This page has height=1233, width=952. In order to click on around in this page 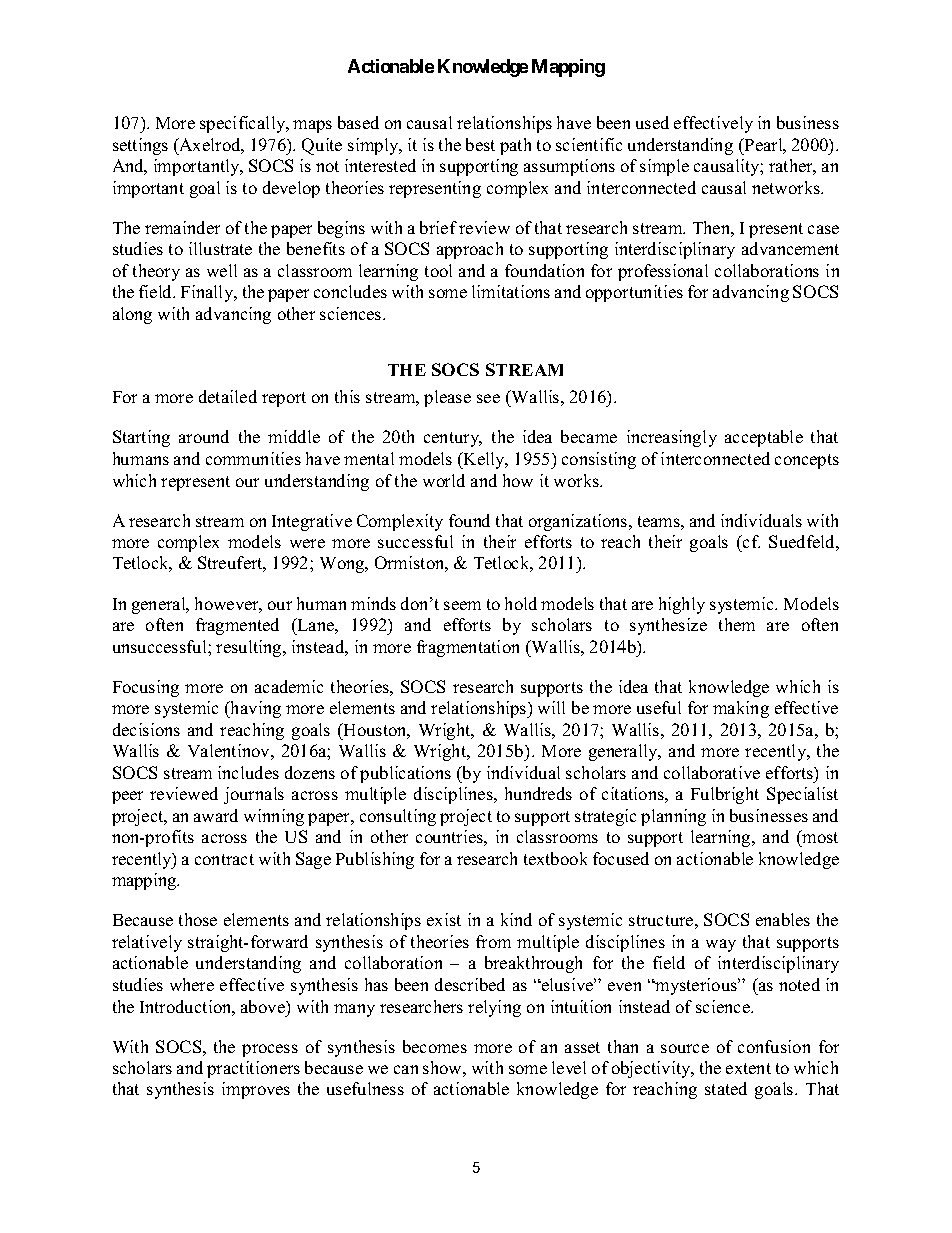, I will do `click(204, 436)`.
